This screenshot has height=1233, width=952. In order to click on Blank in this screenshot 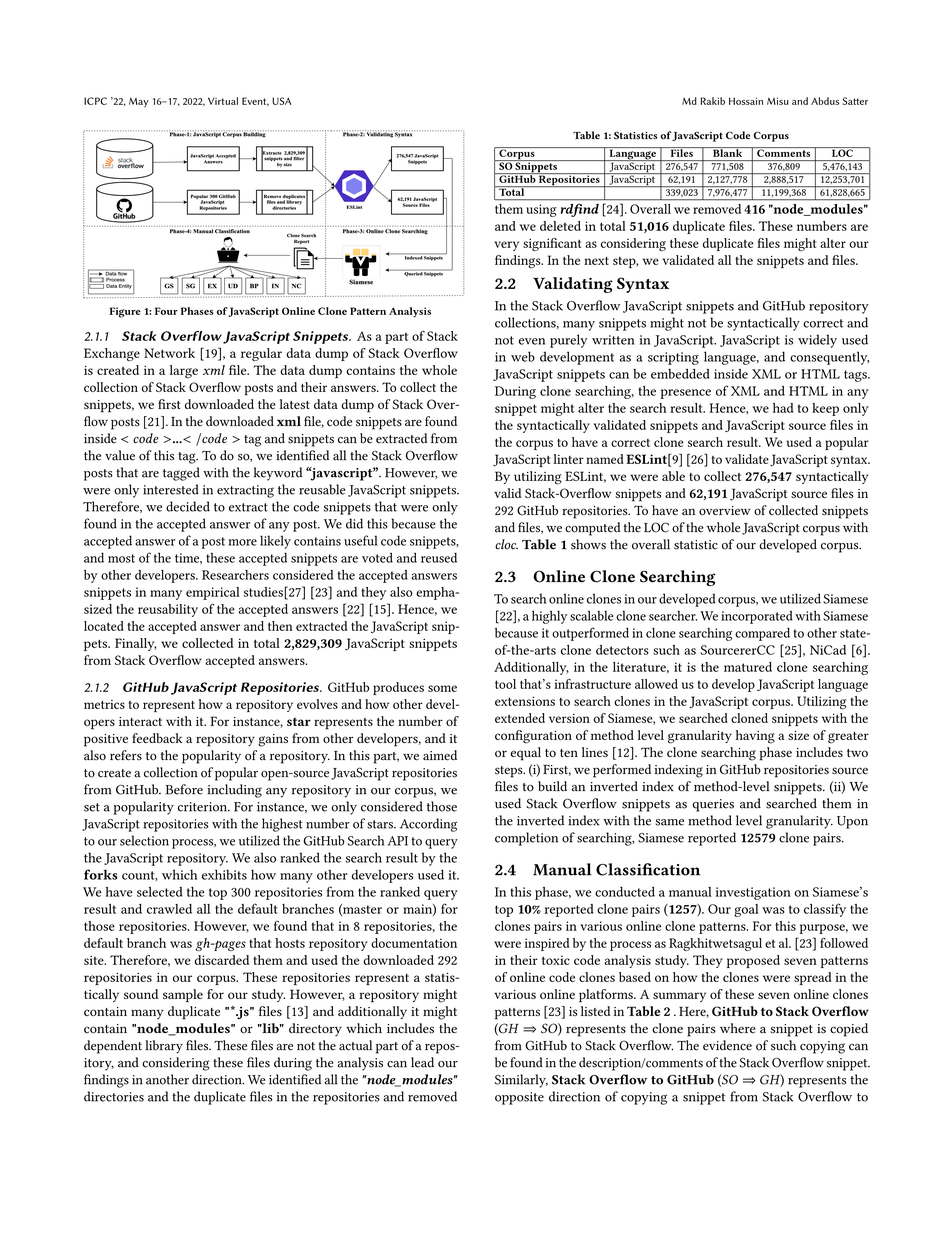, I will do `click(728, 152)`.
